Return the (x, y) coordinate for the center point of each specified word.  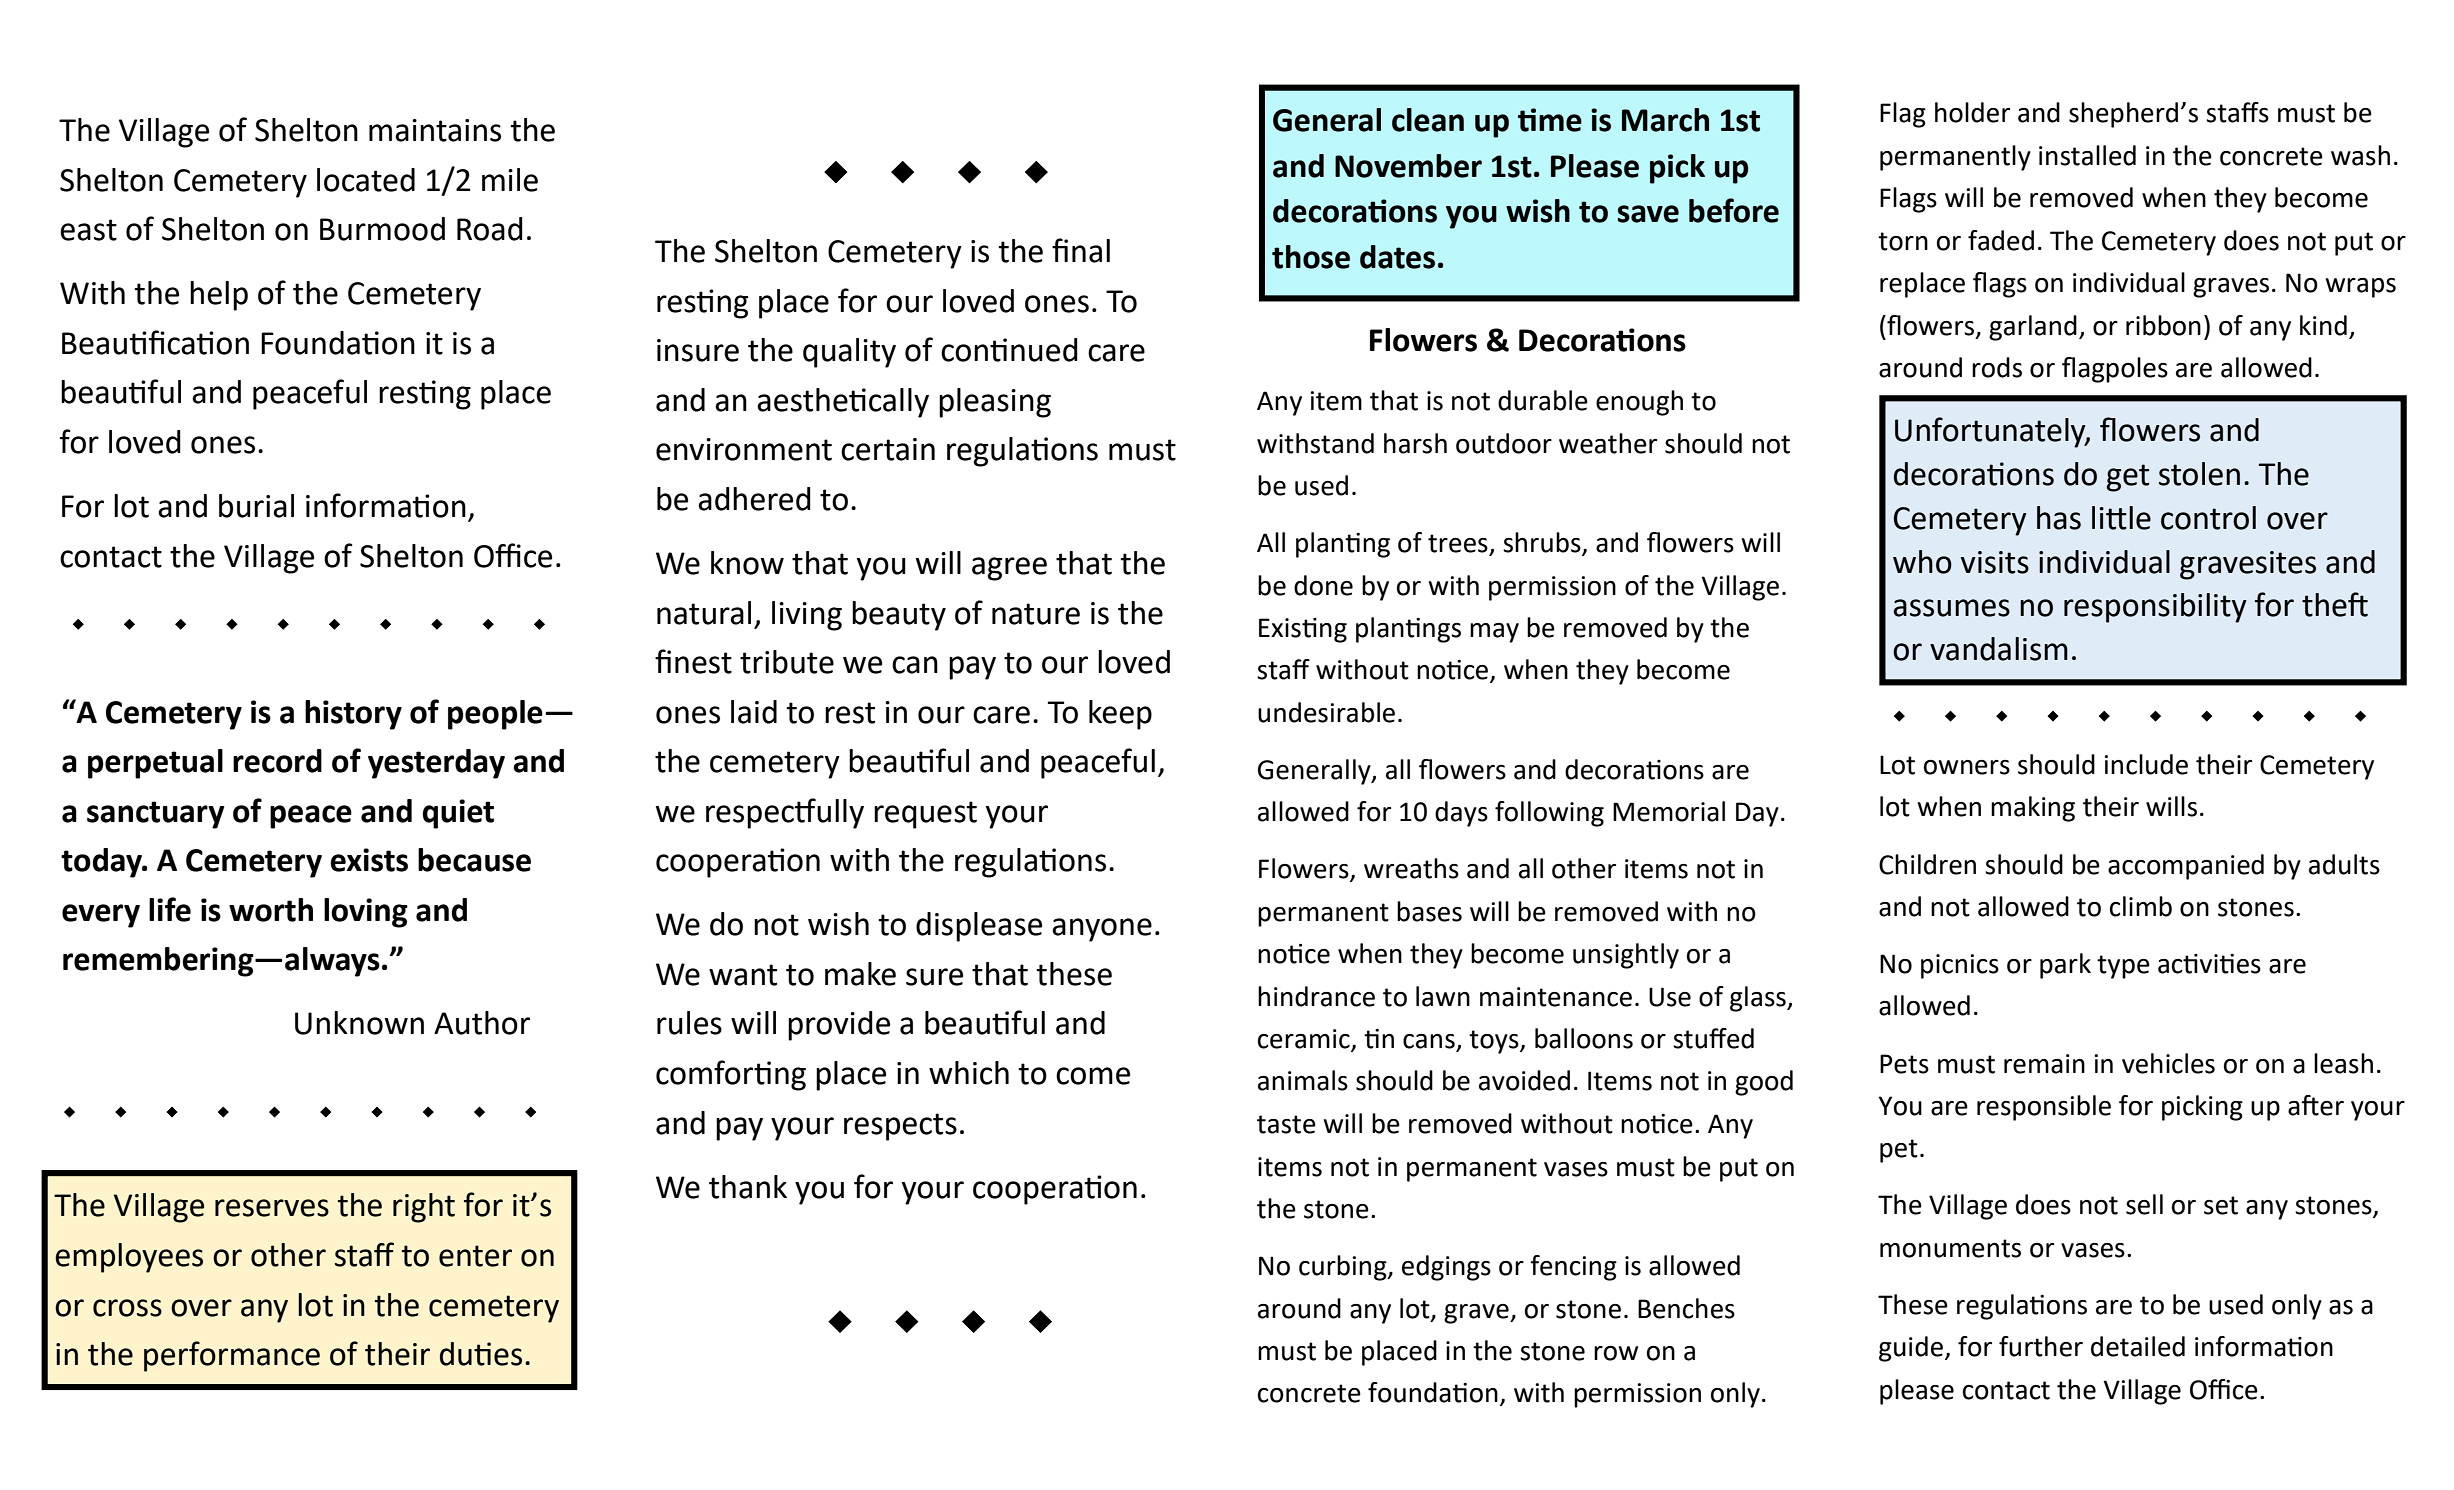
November (1408, 166)
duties (481, 1354)
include (2146, 764)
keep (1120, 715)
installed (2087, 155)
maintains (435, 130)
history (353, 715)
